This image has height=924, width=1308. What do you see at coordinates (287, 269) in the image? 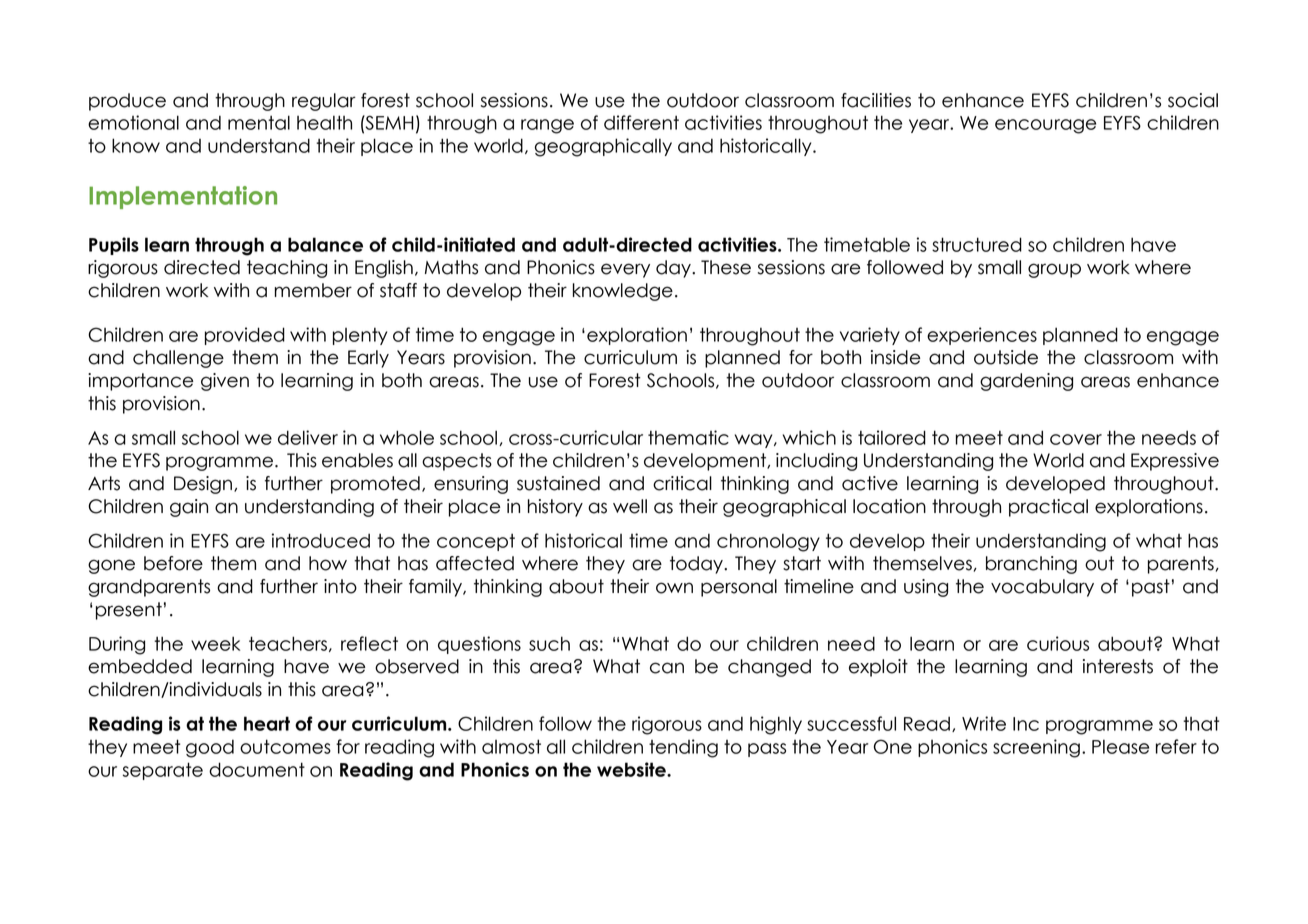
I see `teaching` at bounding box center [287, 269].
